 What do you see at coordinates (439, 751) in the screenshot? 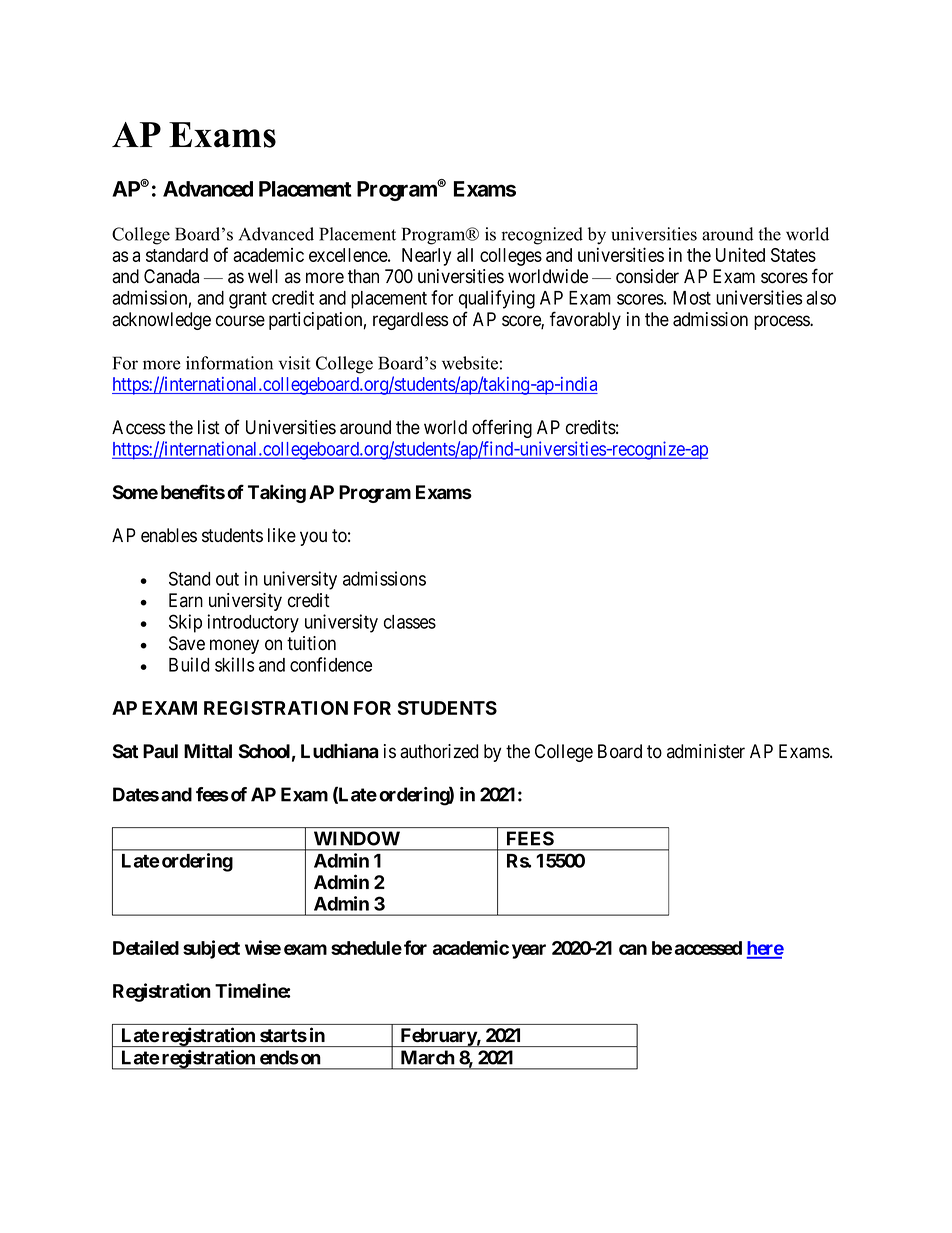
I see `authorized` at bounding box center [439, 751].
